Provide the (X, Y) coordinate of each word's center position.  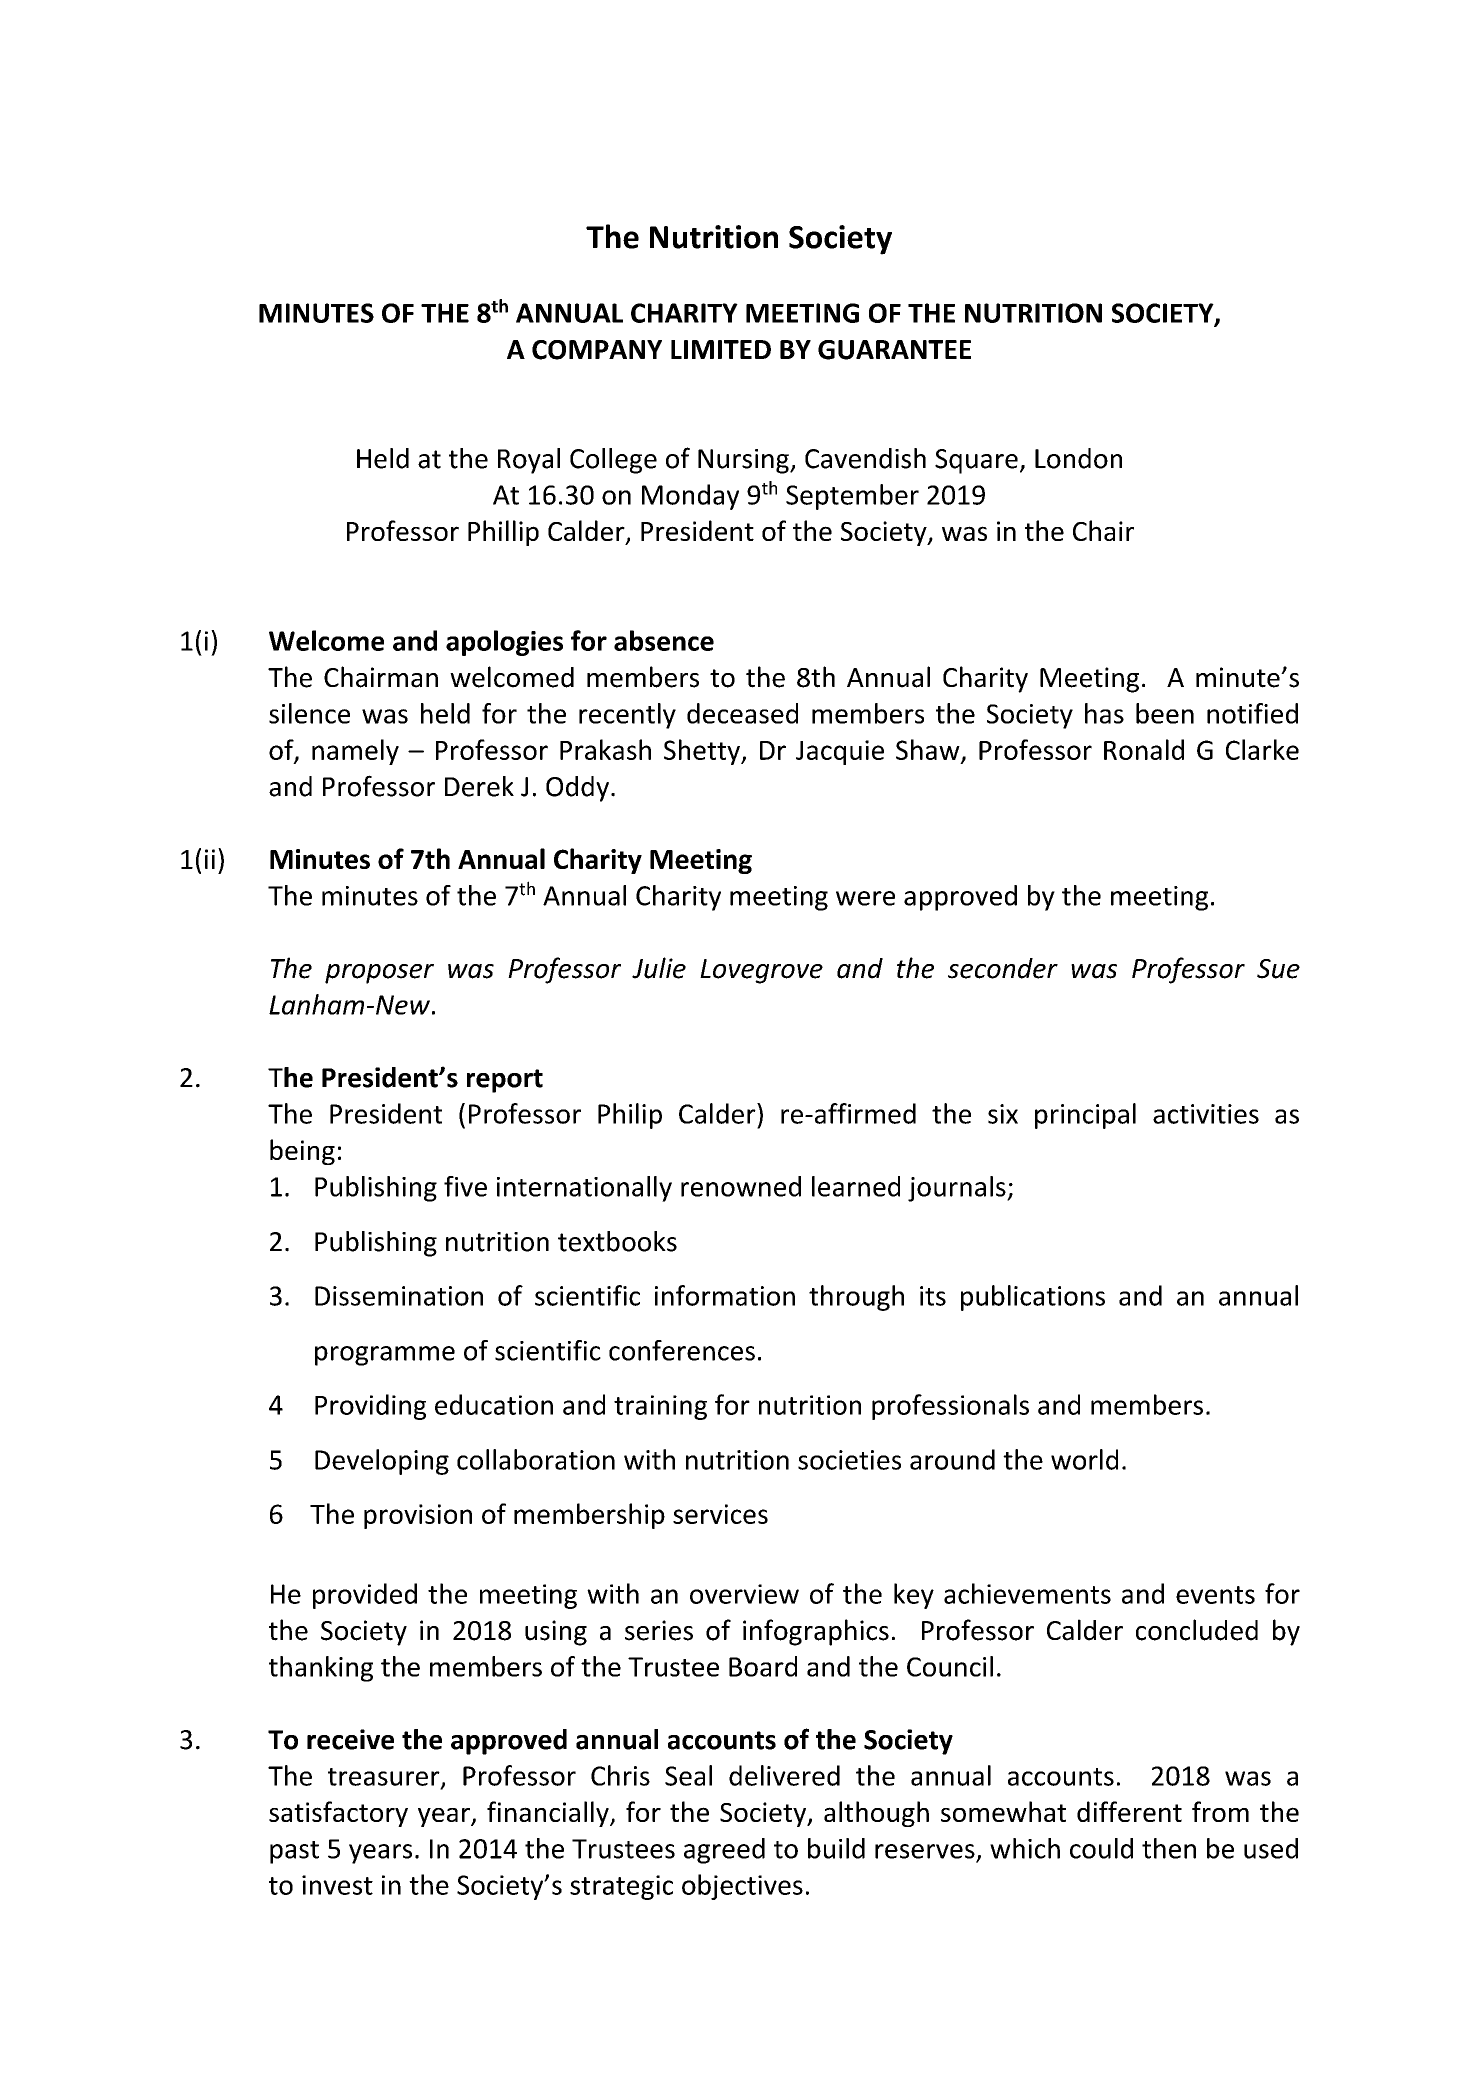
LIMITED (721, 349)
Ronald (1144, 749)
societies (849, 1460)
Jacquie (840, 752)
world (1084, 1459)
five (465, 1186)
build (836, 1848)
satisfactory (338, 1814)
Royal (529, 461)
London (1078, 458)
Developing (382, 1462)
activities (1206, 1114)
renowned (741, 1186)
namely (355, 752)
